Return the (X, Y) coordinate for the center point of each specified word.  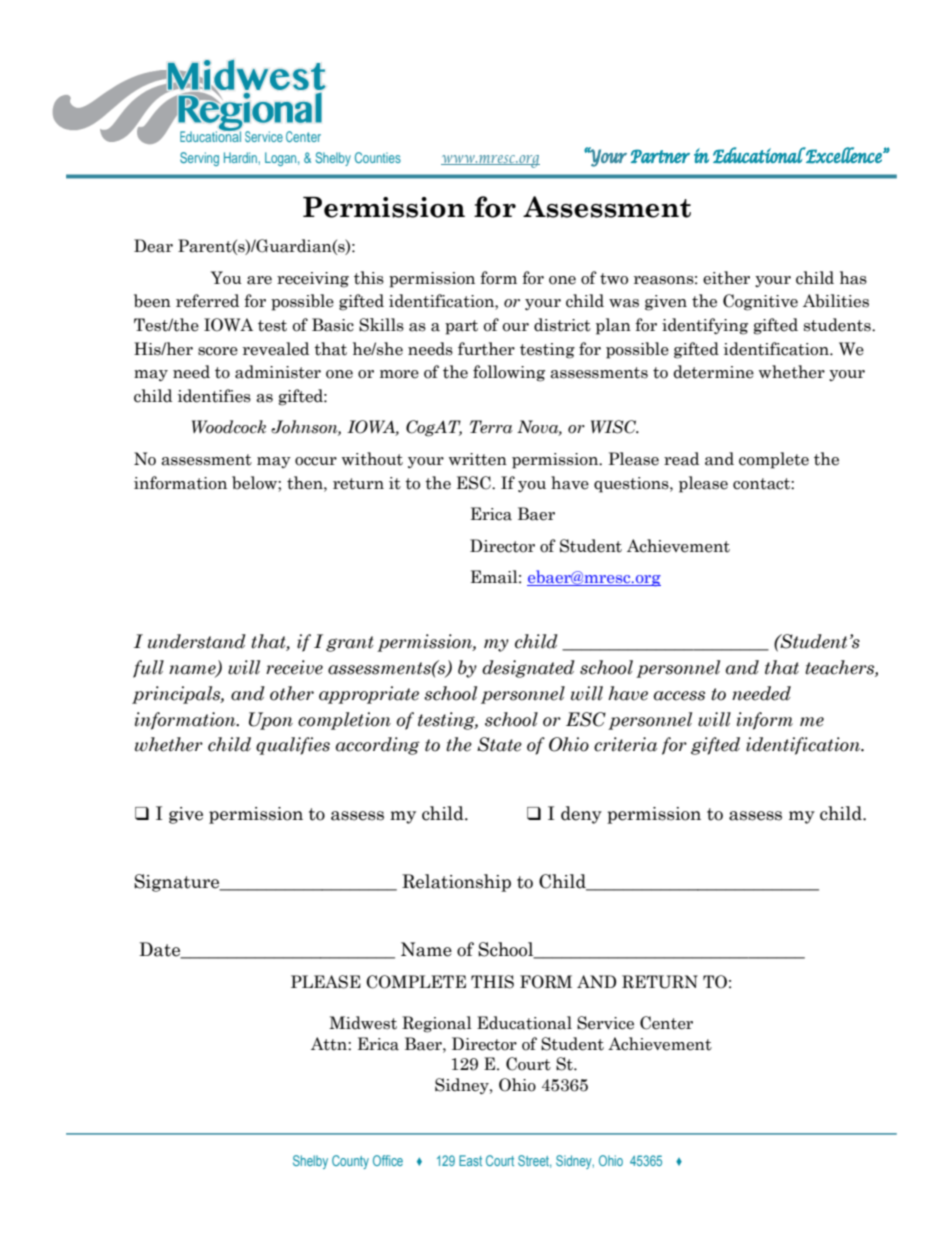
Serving (199, 159)
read (681, 459)
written (478, 459)
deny (581, 815)
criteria (625, 744)
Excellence (844, 155)
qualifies (293, 746)
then (306, 483)
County (350, 1162)
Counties (378, 157)
